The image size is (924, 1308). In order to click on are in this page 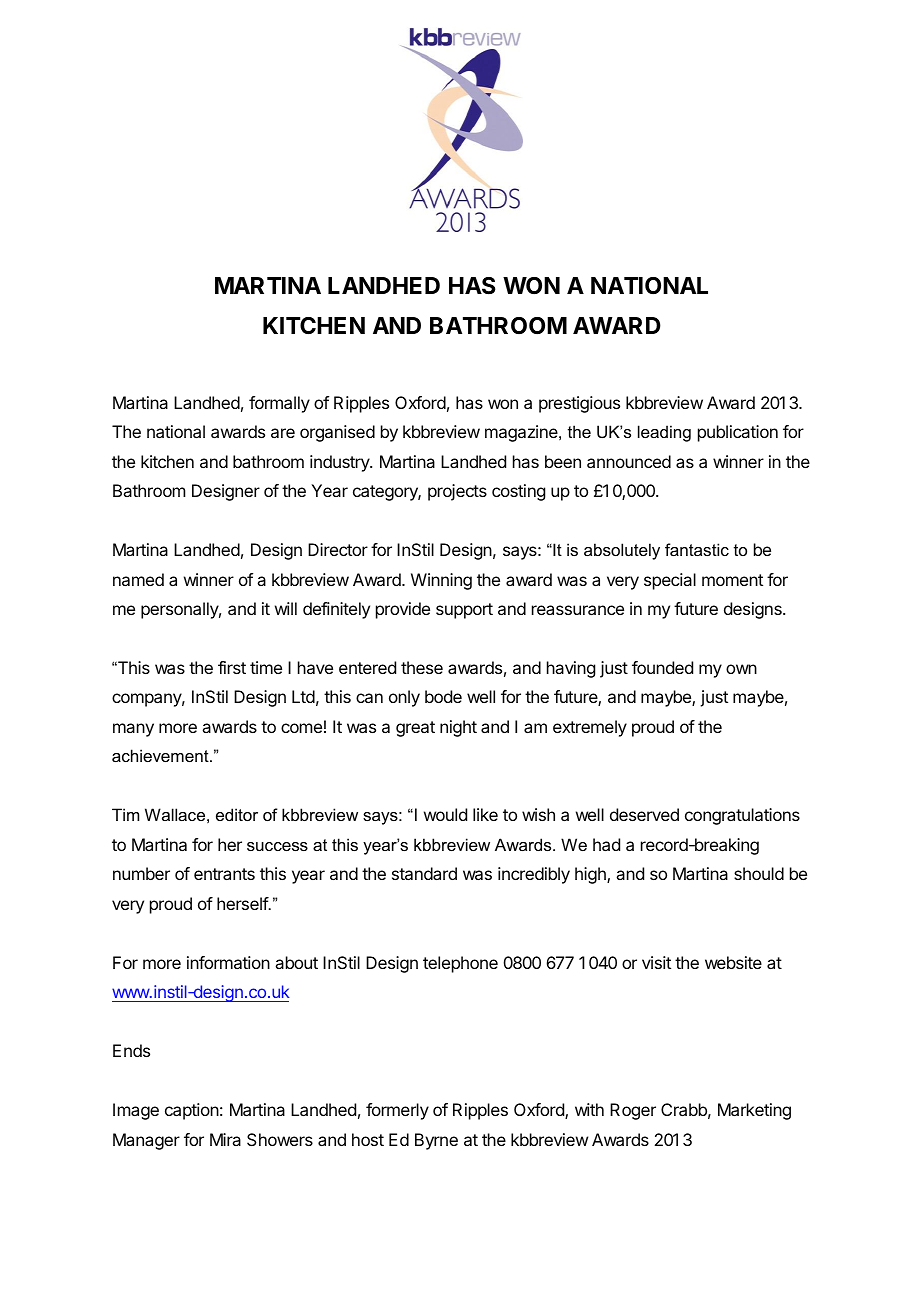, I will do `click(283, 433)`.
